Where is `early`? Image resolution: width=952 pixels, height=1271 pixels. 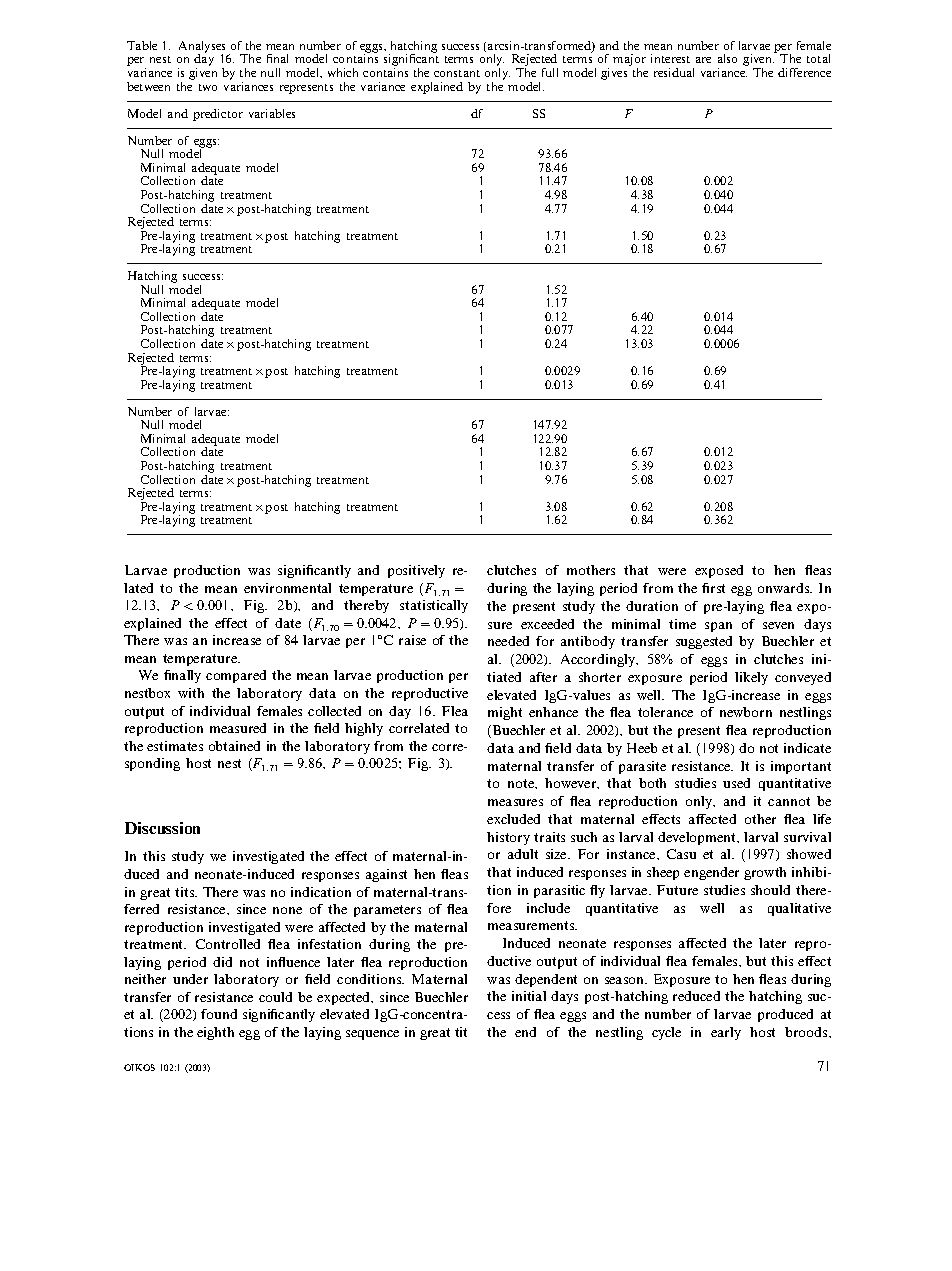 early is located at coordinates (726, 1033).
